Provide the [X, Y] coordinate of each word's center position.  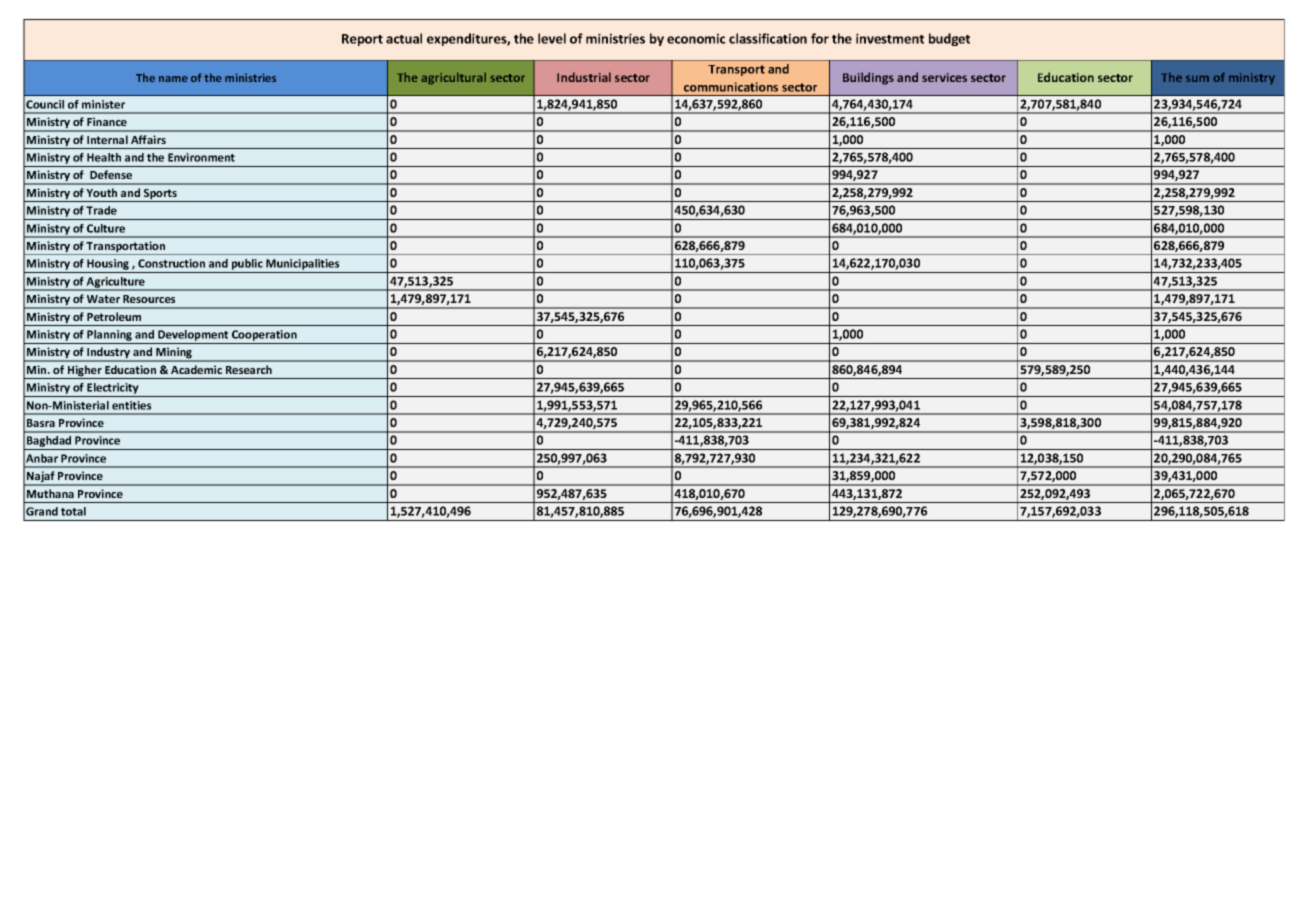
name [173, 79]
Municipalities [303, 266]
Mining [174, 354]
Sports [160, 195]
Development [193, 335]
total [73, 511]
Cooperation [264, 335]
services [944, 77]
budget [949, 39]
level [552, 38]
